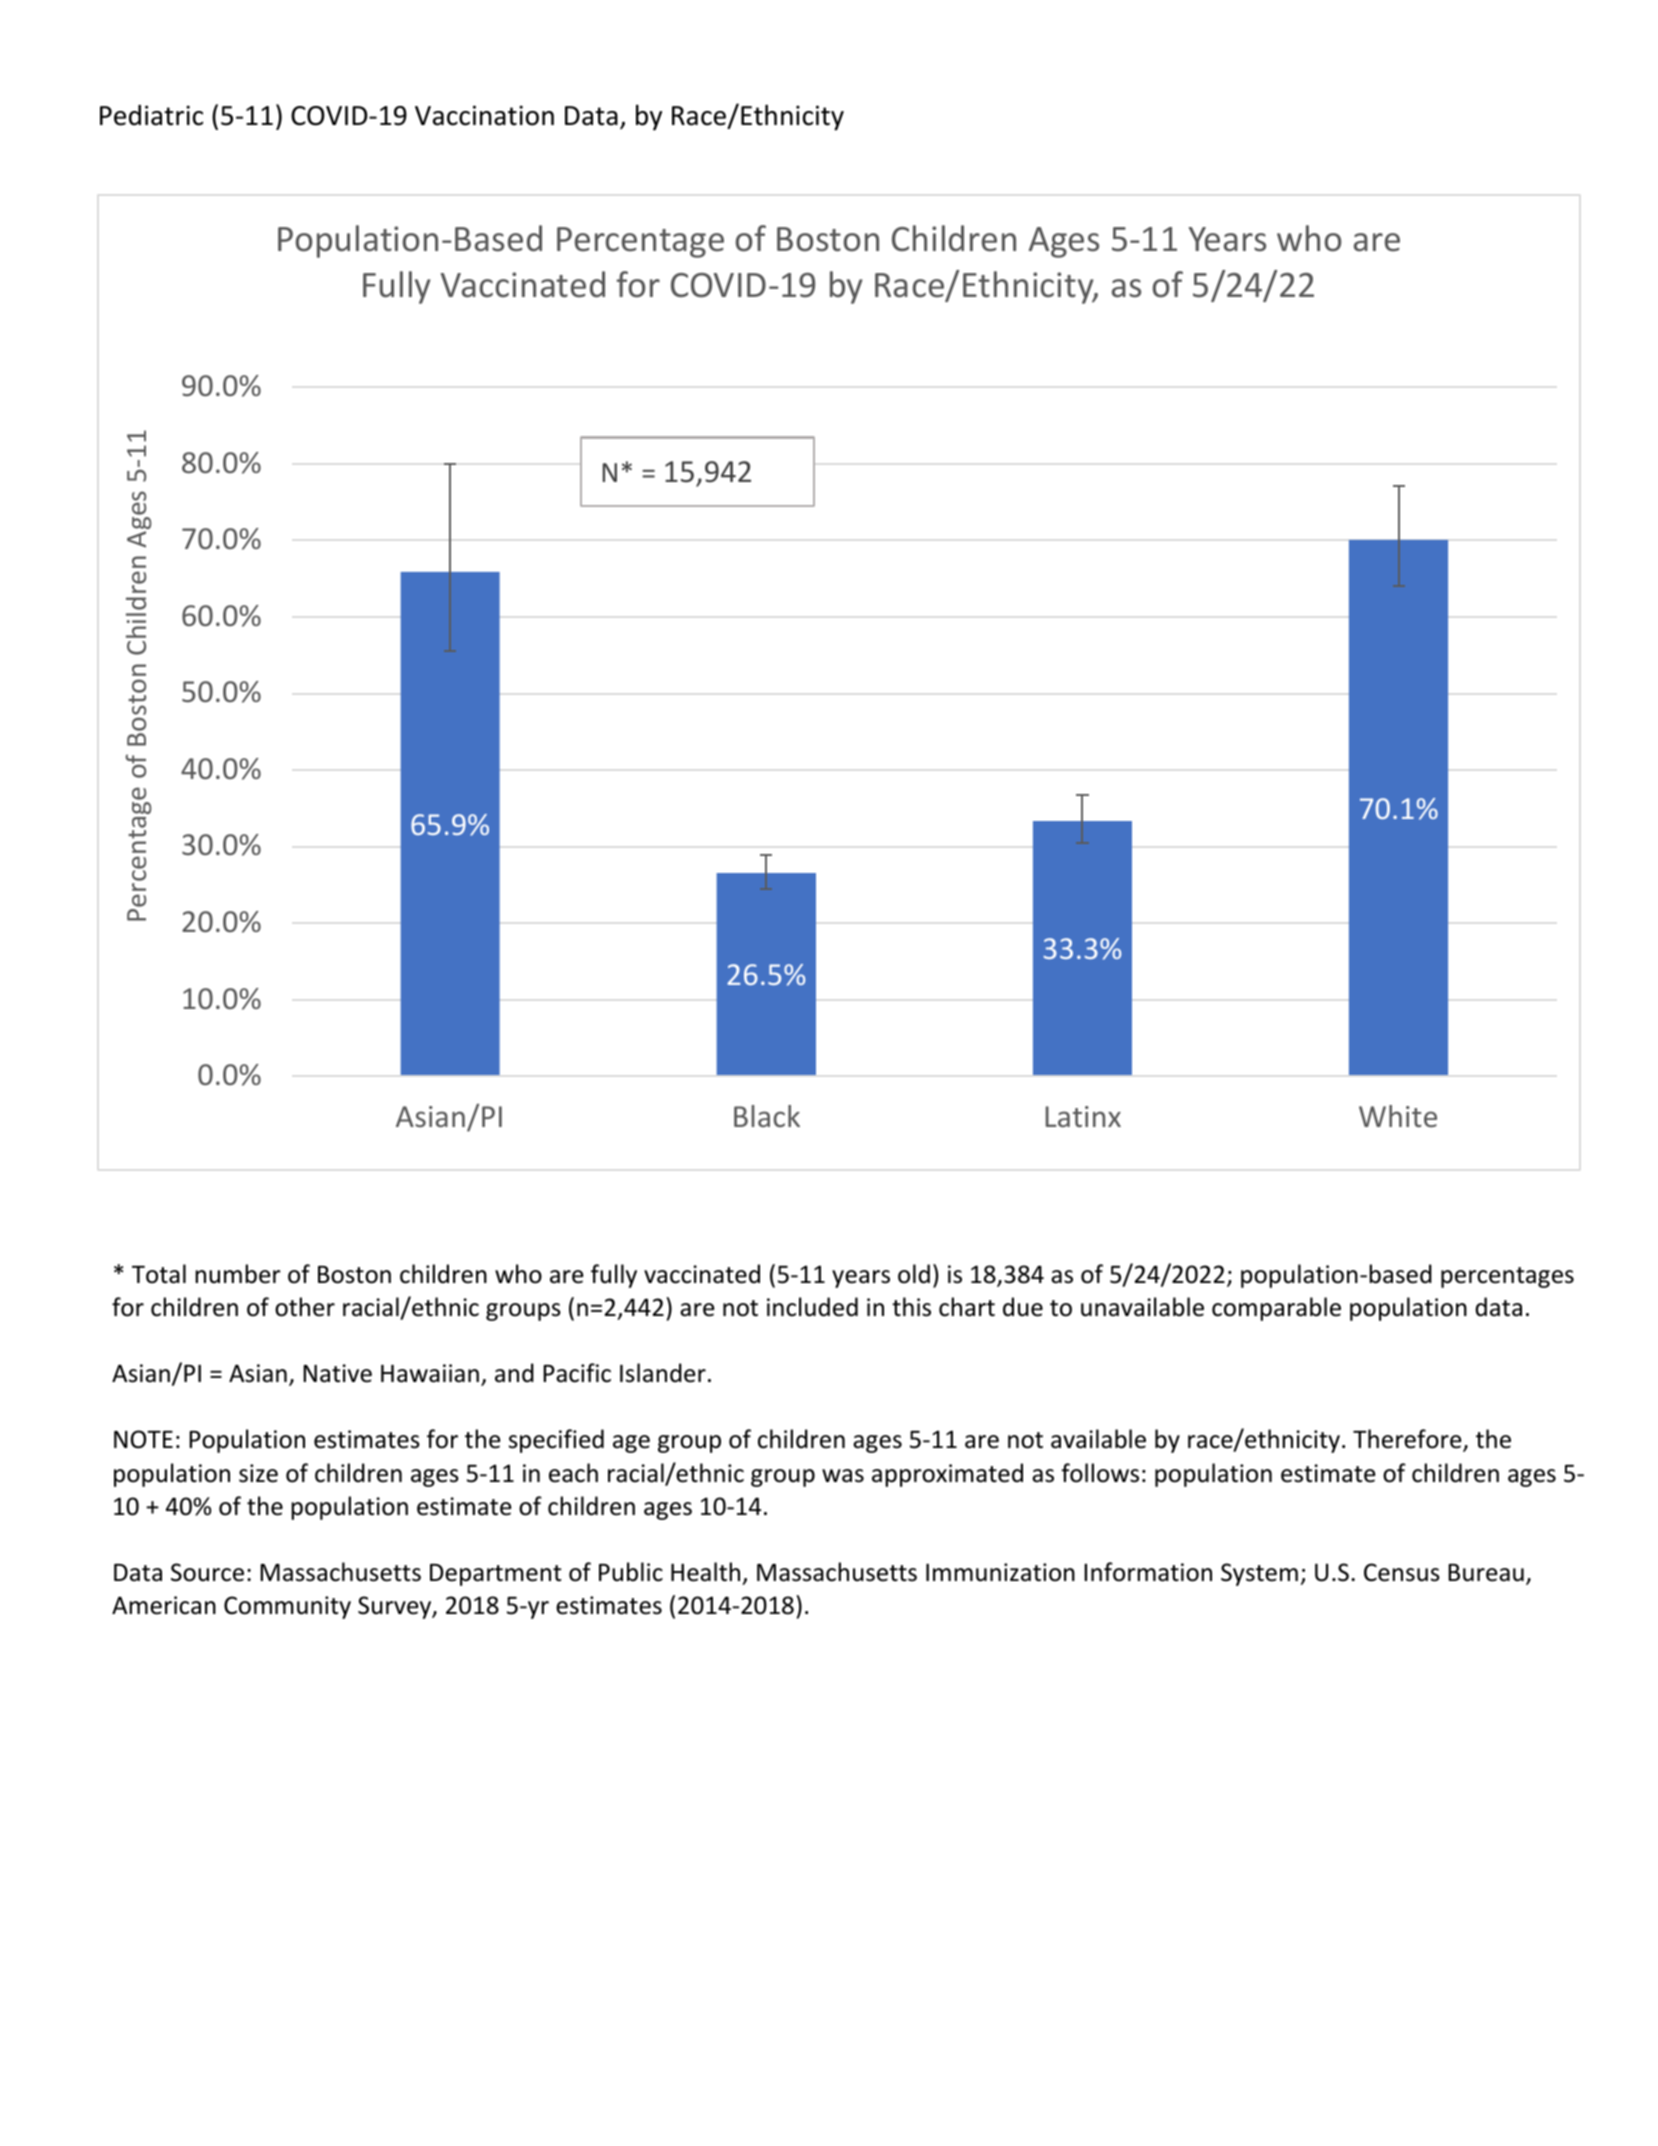 This screenshot has height=2146, width=1658. What do you see at coordinates (1398, 1116) in the screenshot?
I see `White` at bounding box center [1398, 1116].
